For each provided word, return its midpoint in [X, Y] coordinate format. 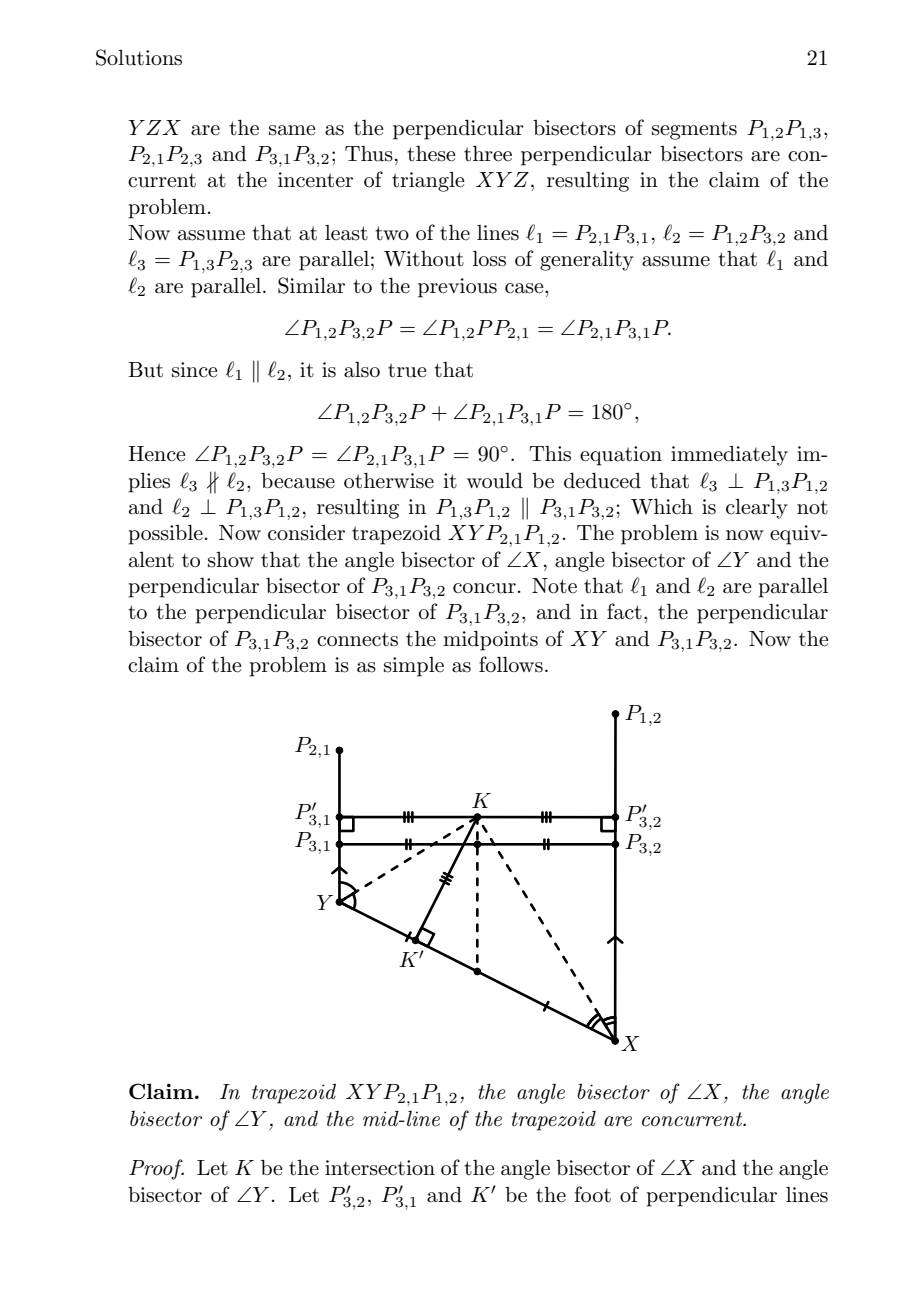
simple [414, 667]
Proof [156, 1169]
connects [357, 639]
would [495, 481]
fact [624, 611]
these [431, 154]
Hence [156, 454]
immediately [729, 456]
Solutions [139, 57]
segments [694, 130]
